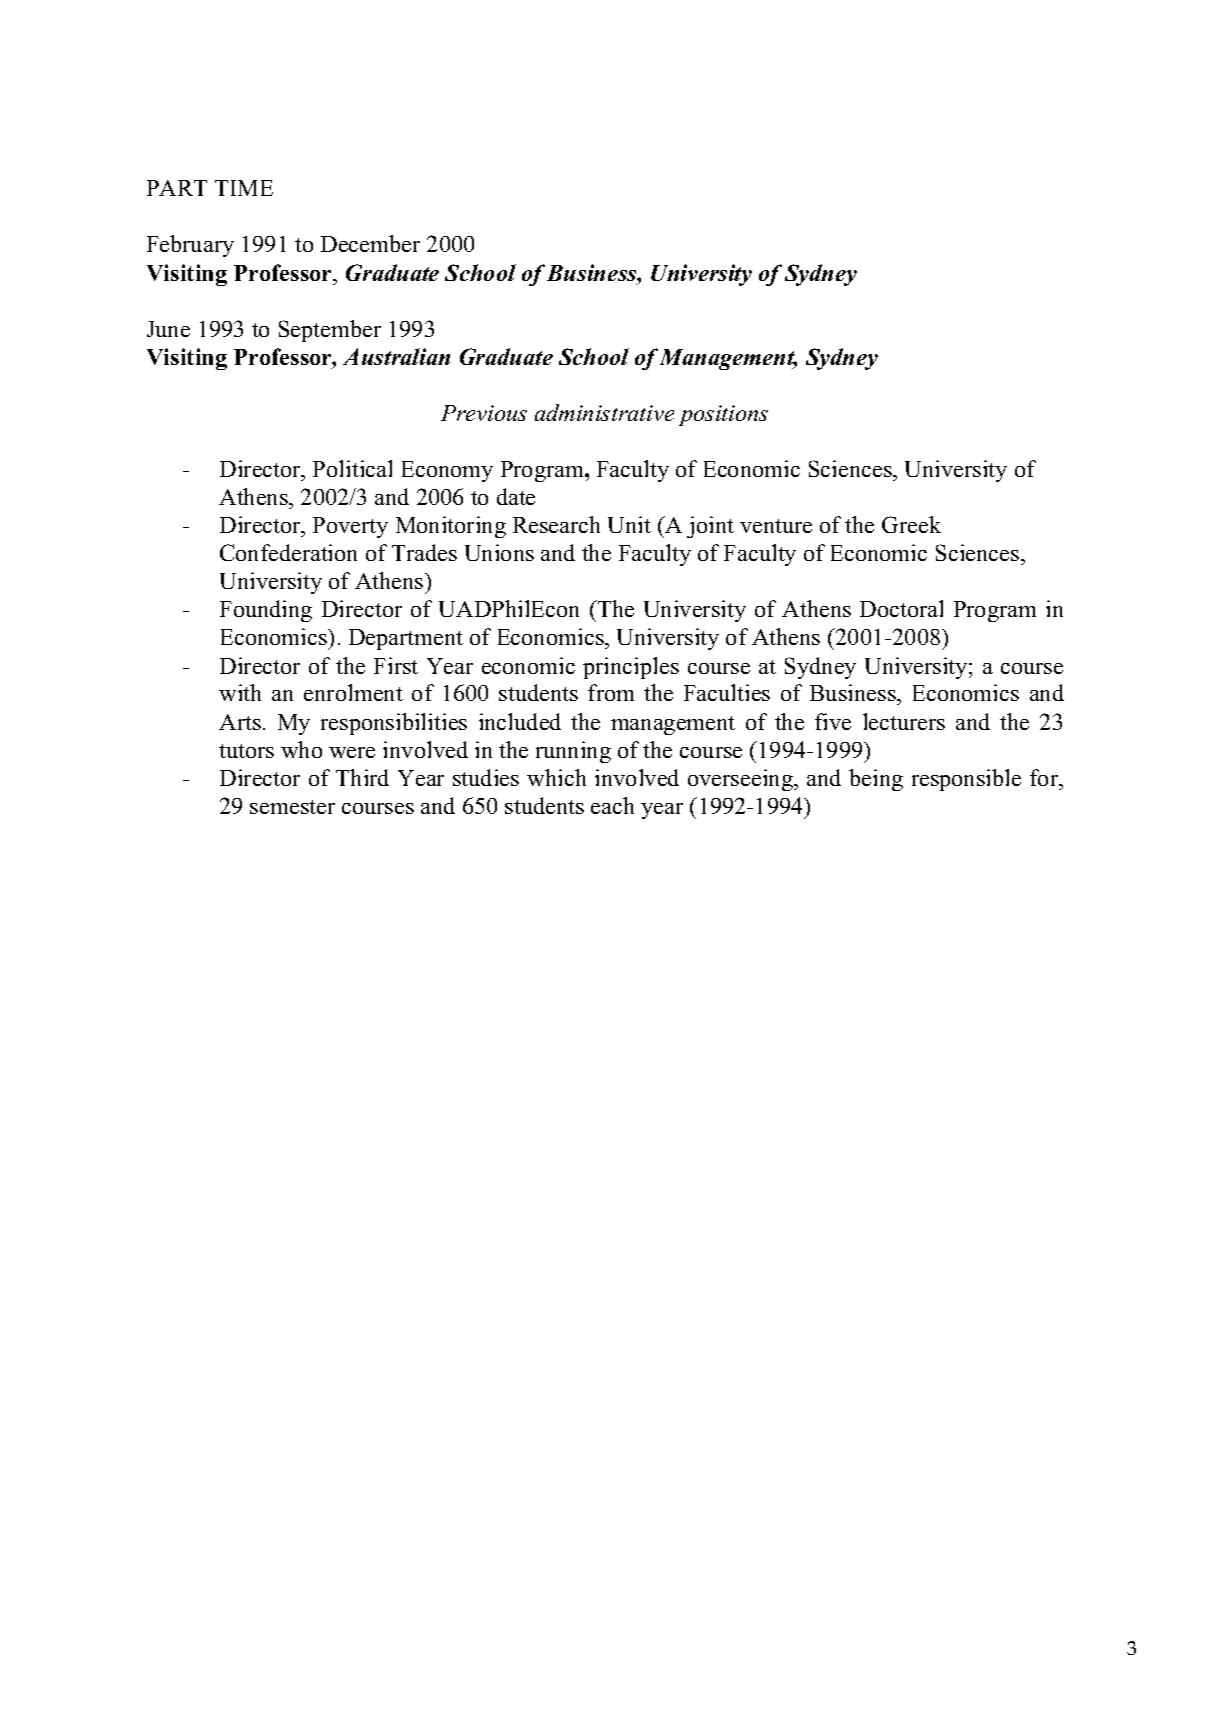 This document has height=1713, width=1211. What do you see at coordinates (499, 552) in the document?
I see `Unions` at bounding box center [499, 552].
